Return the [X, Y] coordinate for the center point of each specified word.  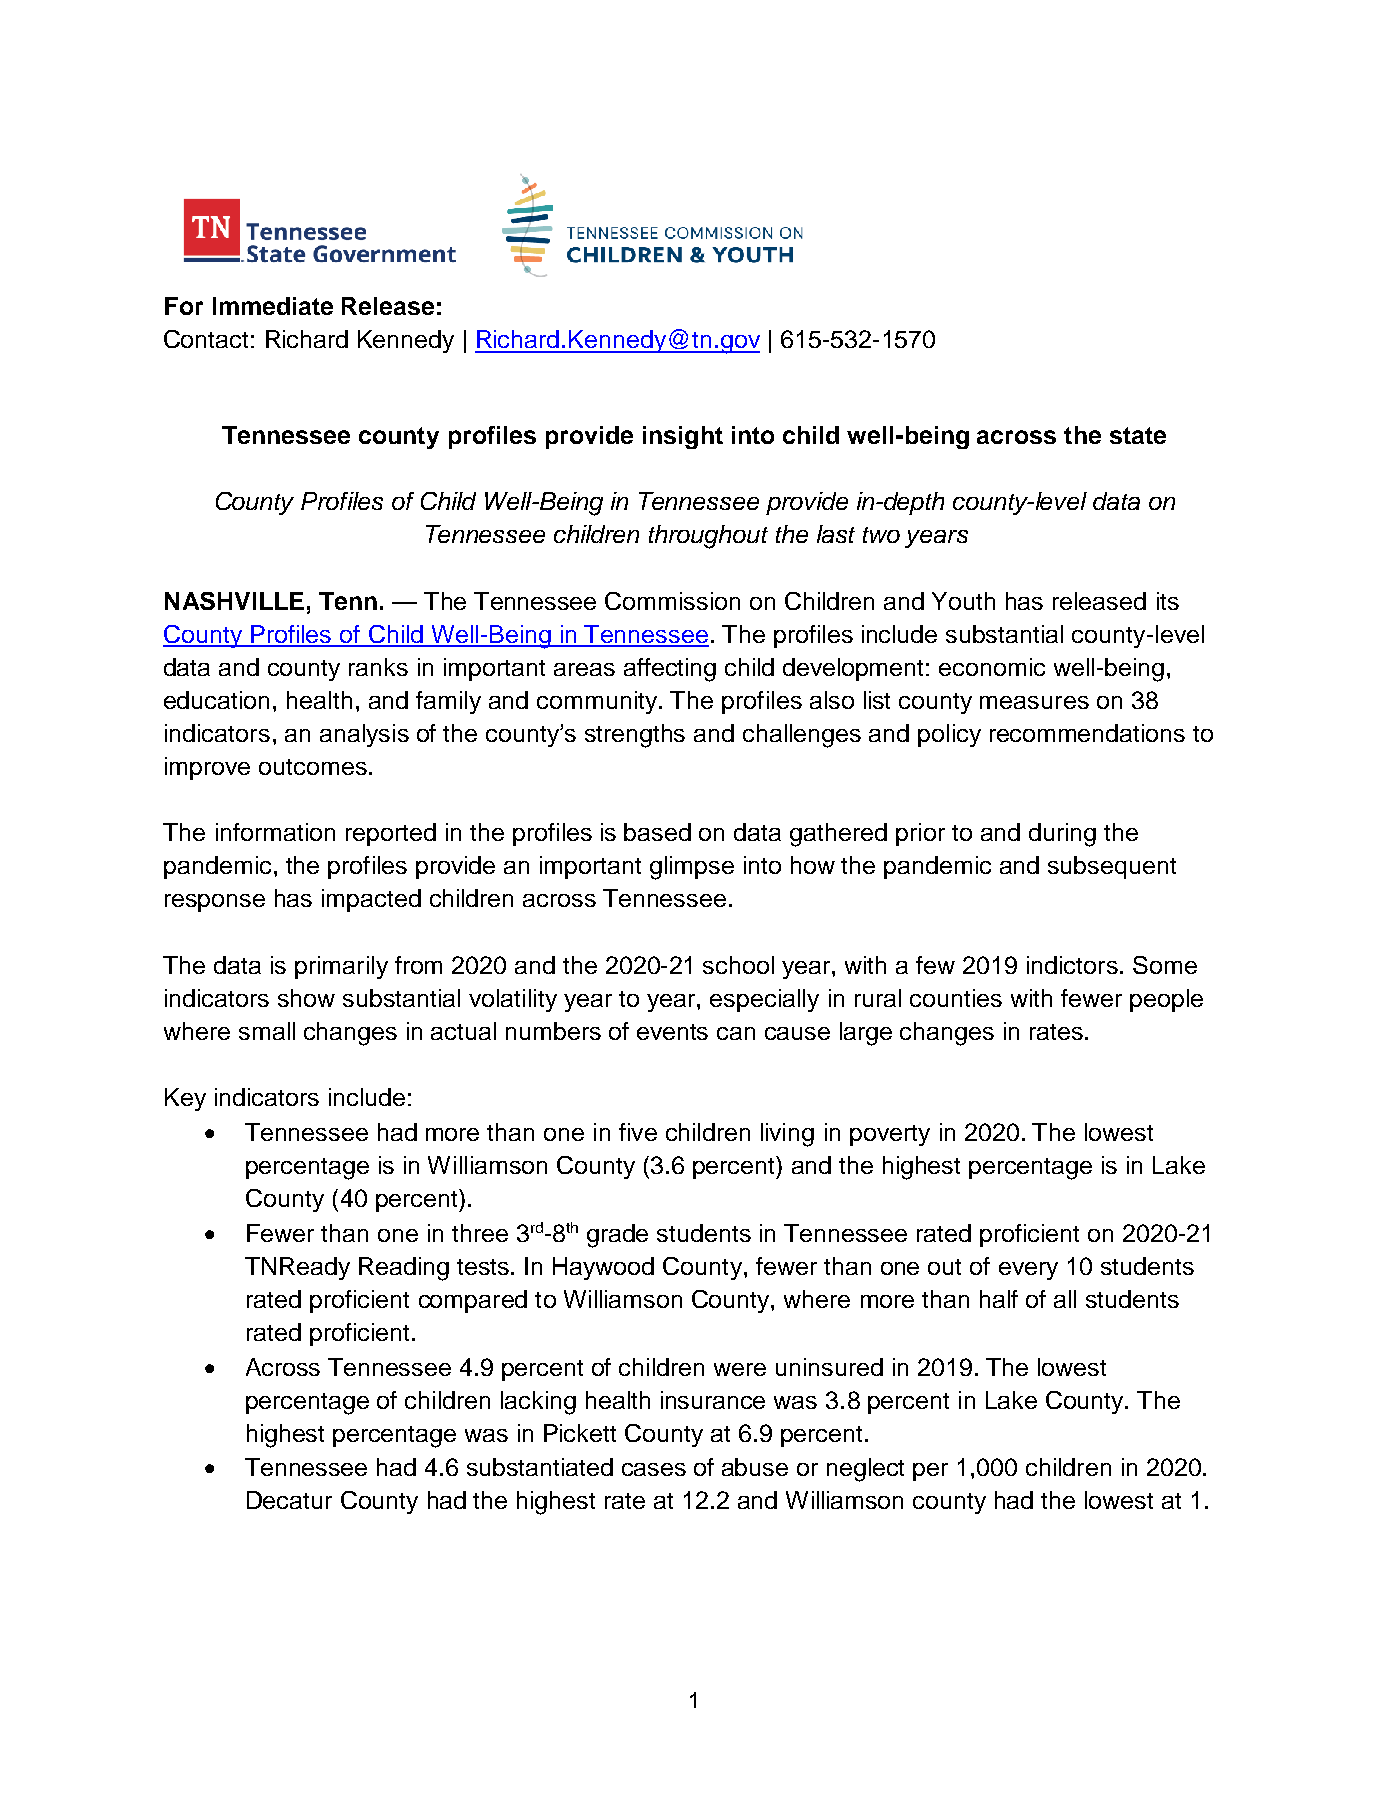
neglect [865, 1470]
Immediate [273, 306]
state [1138, 435]
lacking [538, 1403]
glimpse [692, 868]
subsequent [1112, 867]
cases [654, 1469]
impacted [371, 900]
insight [683, 437]
